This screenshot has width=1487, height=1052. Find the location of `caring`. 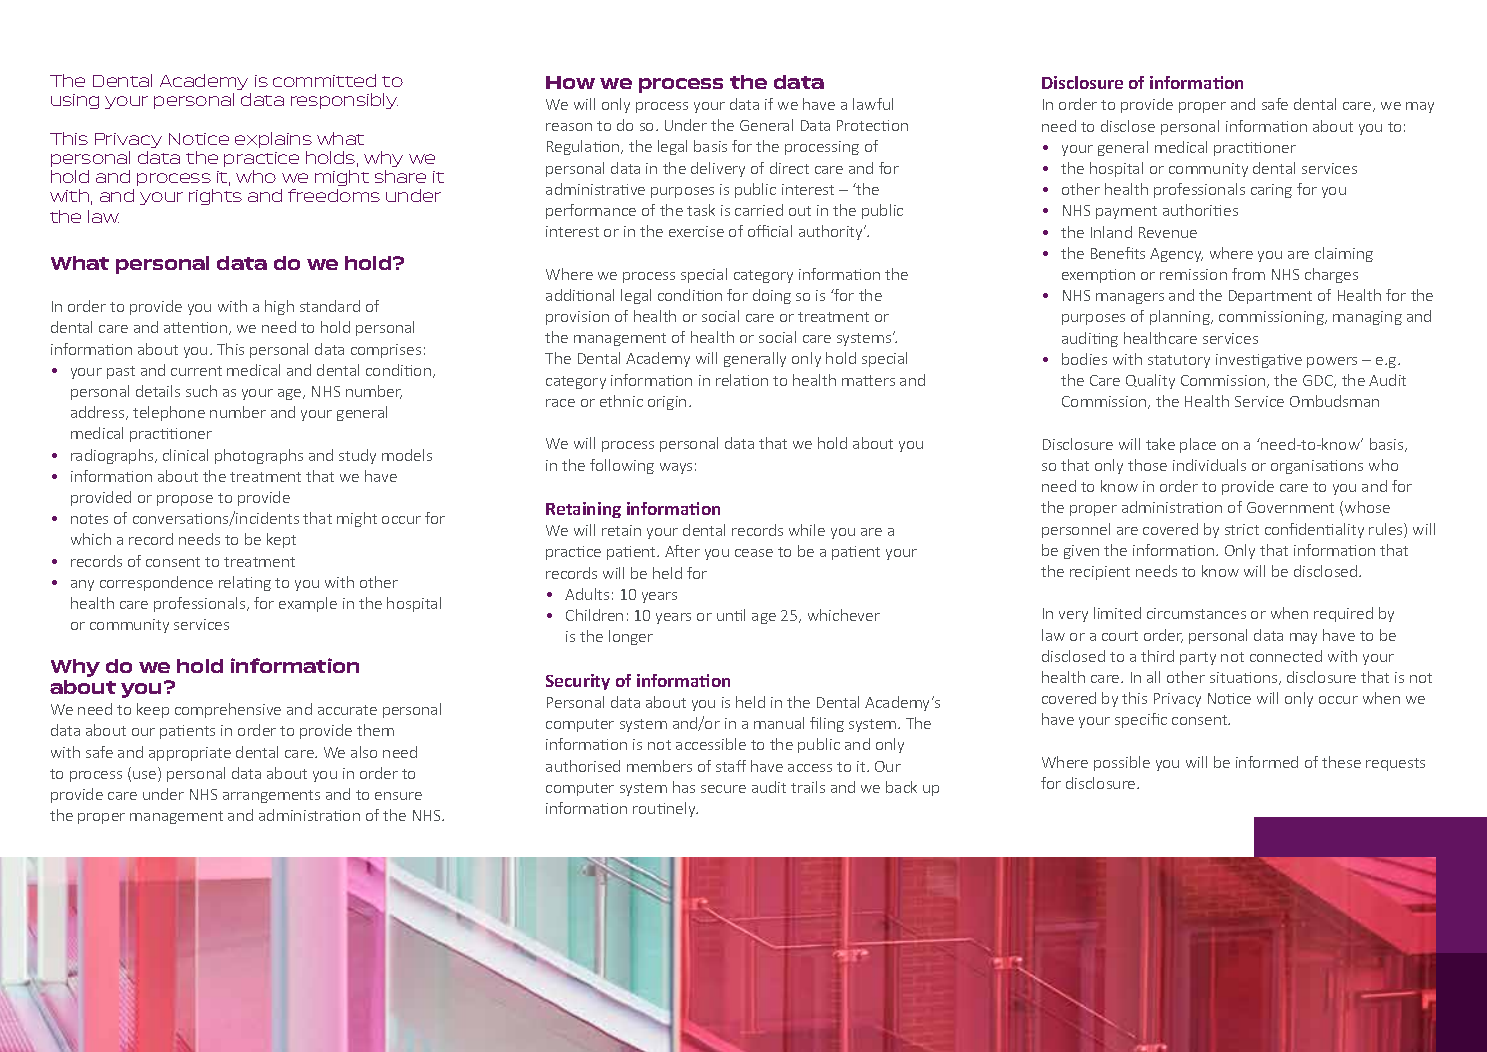

caring is located at coordinates (1271, 191).
